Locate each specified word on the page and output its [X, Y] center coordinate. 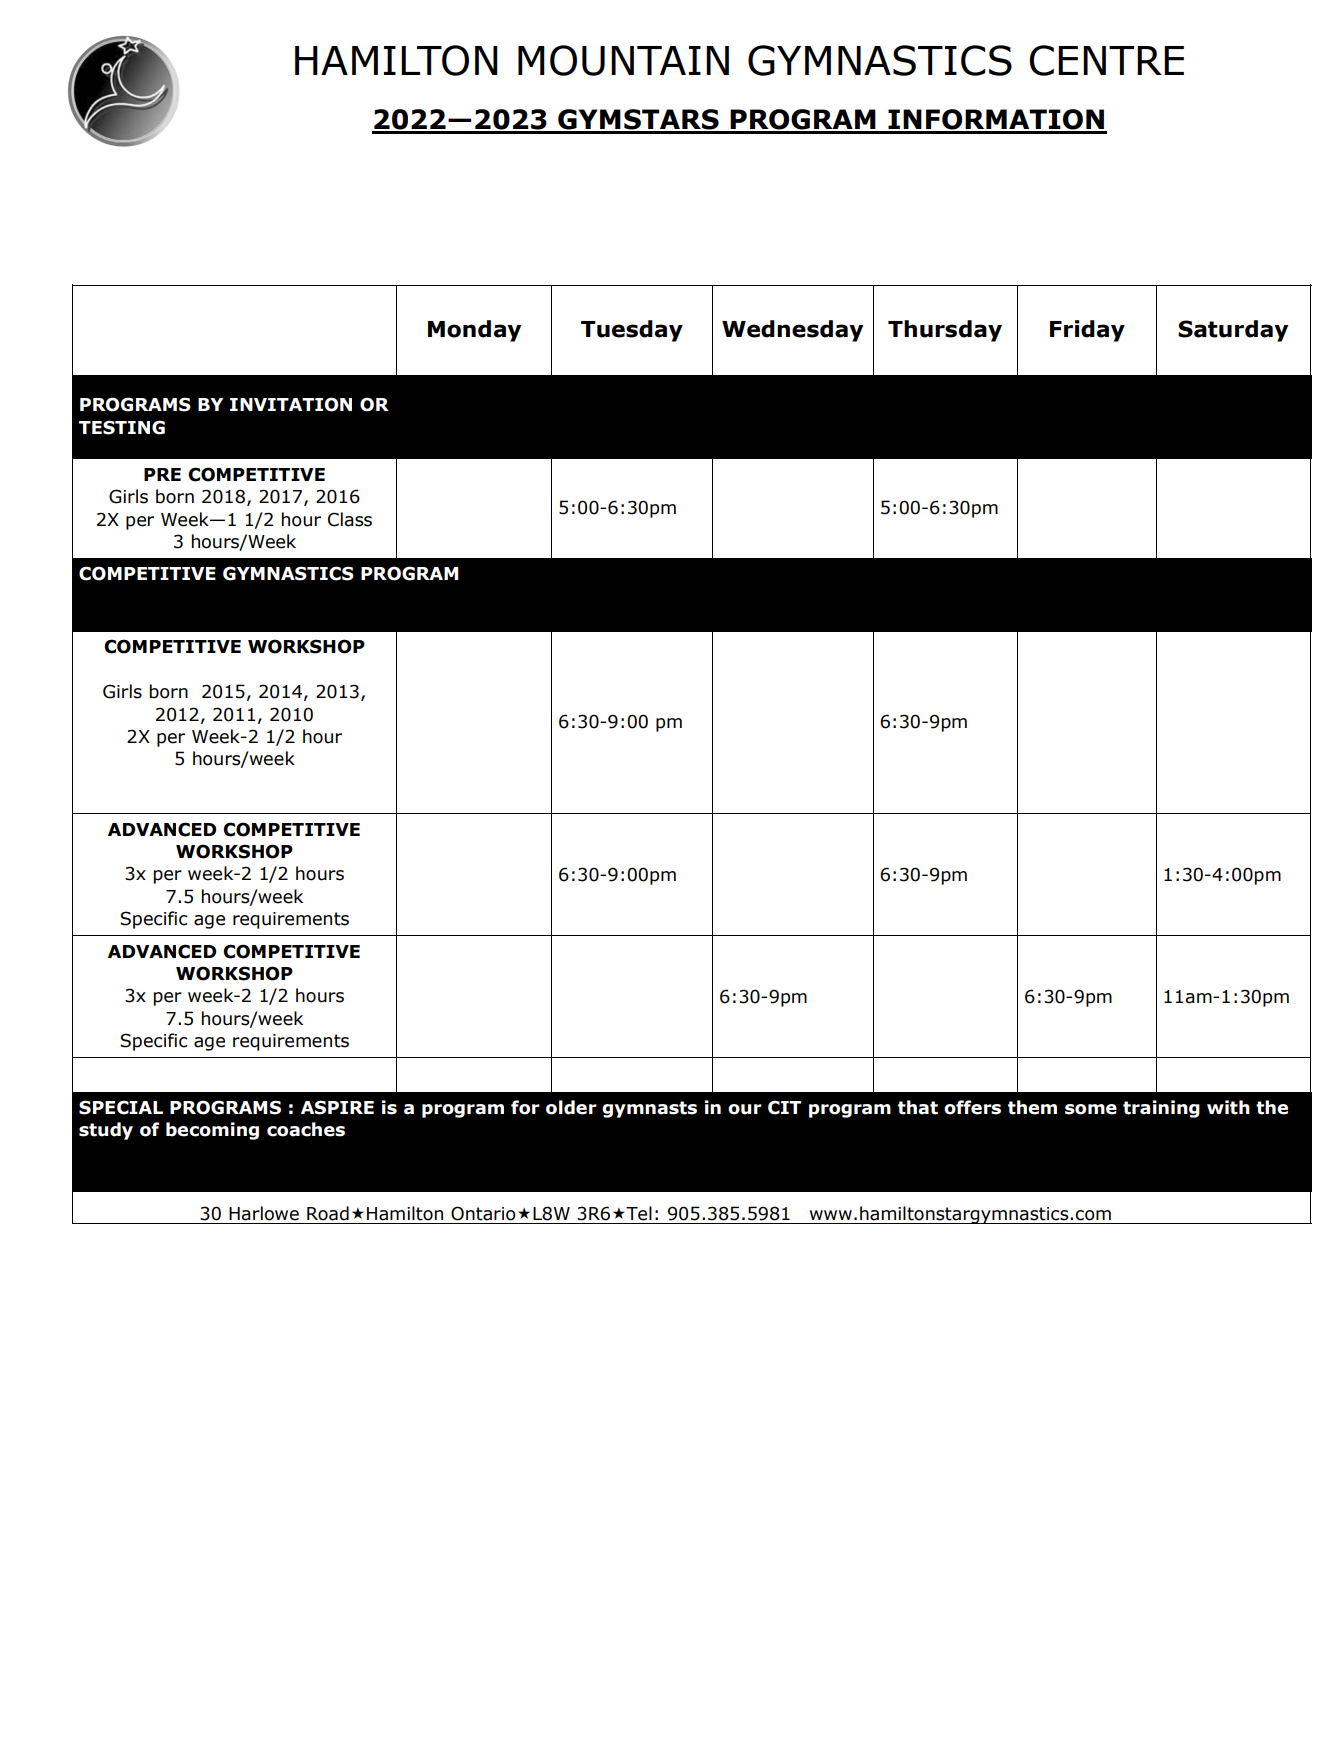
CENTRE [1106, 60]
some [1091, 1109]
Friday [1087, 331]
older [571, 1107]
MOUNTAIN [623, 60]
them [1032, 1107]
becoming [212, 1131]
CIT [784, 1107]
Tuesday [632, 331]
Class [350, 519]
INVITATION [291, 404]
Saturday [1233, 331]
